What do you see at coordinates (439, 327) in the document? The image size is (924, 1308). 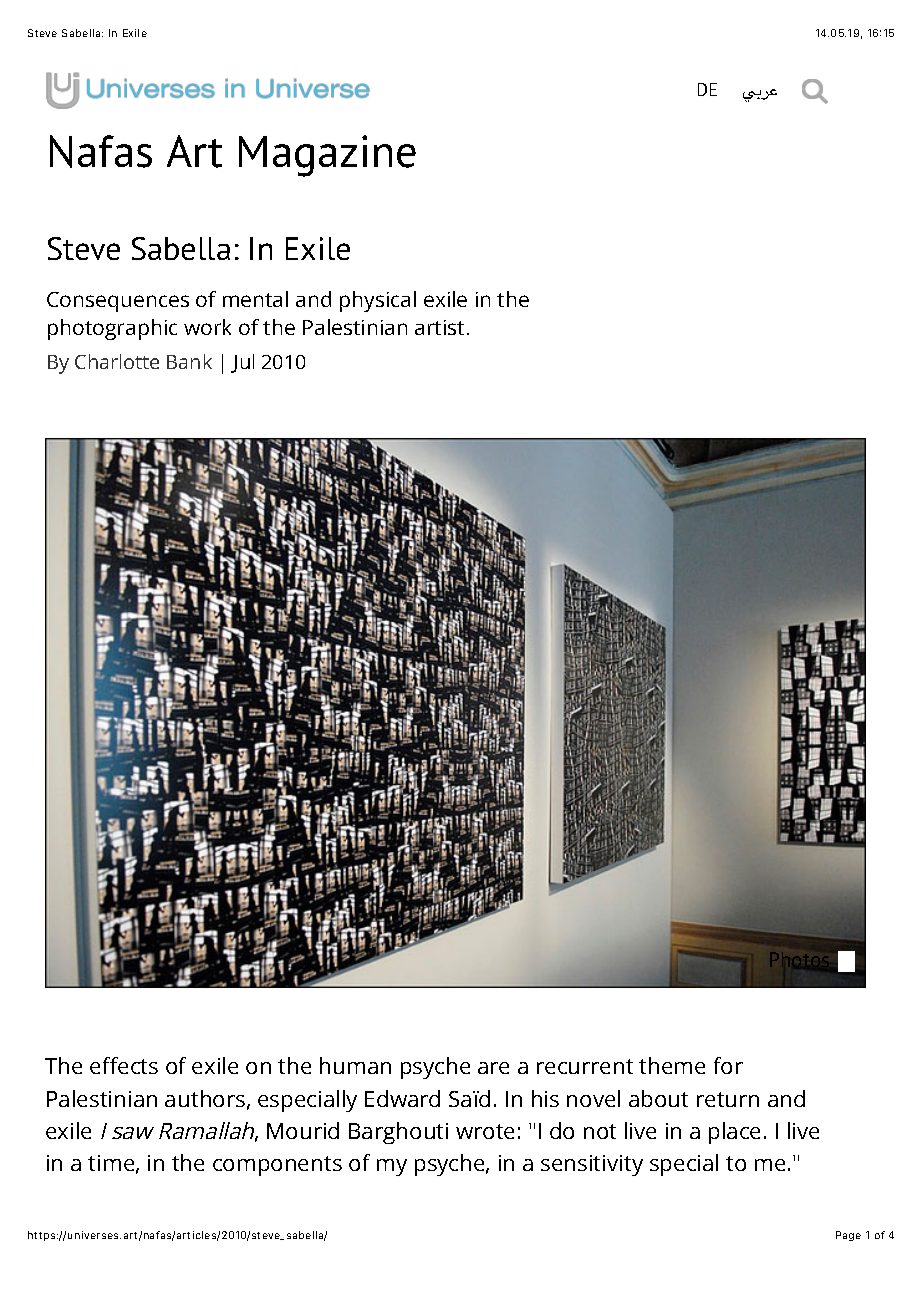 I see `artist` at bounding box center [439, 327].
